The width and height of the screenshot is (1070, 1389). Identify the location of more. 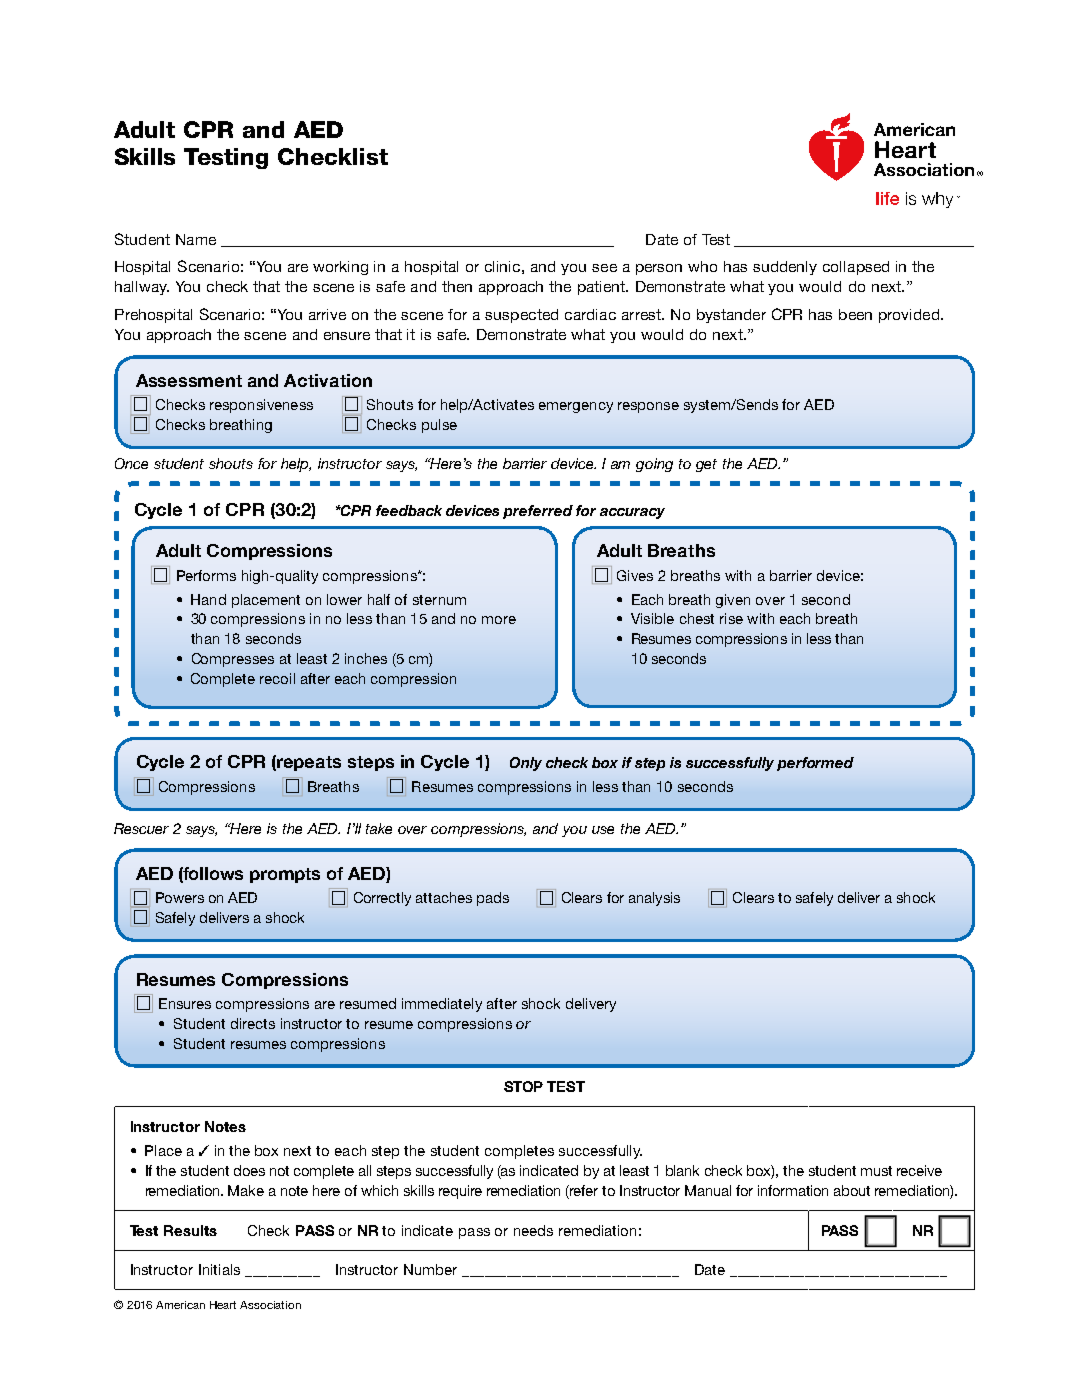
(499, 620).
